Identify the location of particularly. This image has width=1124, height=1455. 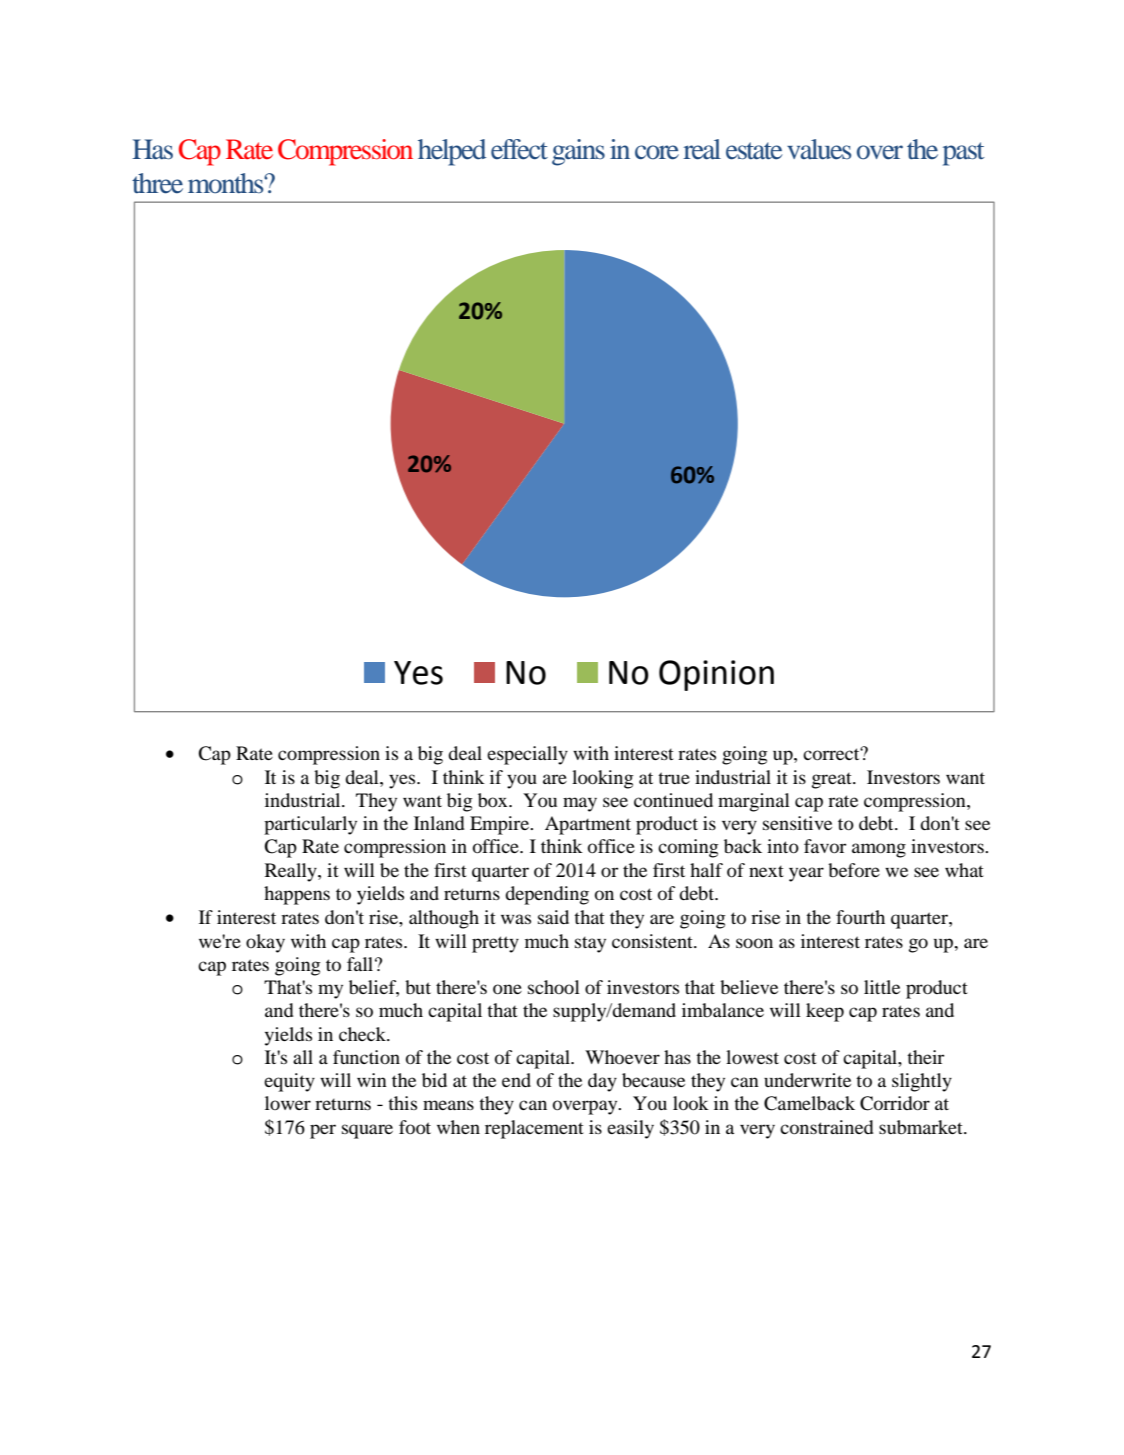
(310, 825).
